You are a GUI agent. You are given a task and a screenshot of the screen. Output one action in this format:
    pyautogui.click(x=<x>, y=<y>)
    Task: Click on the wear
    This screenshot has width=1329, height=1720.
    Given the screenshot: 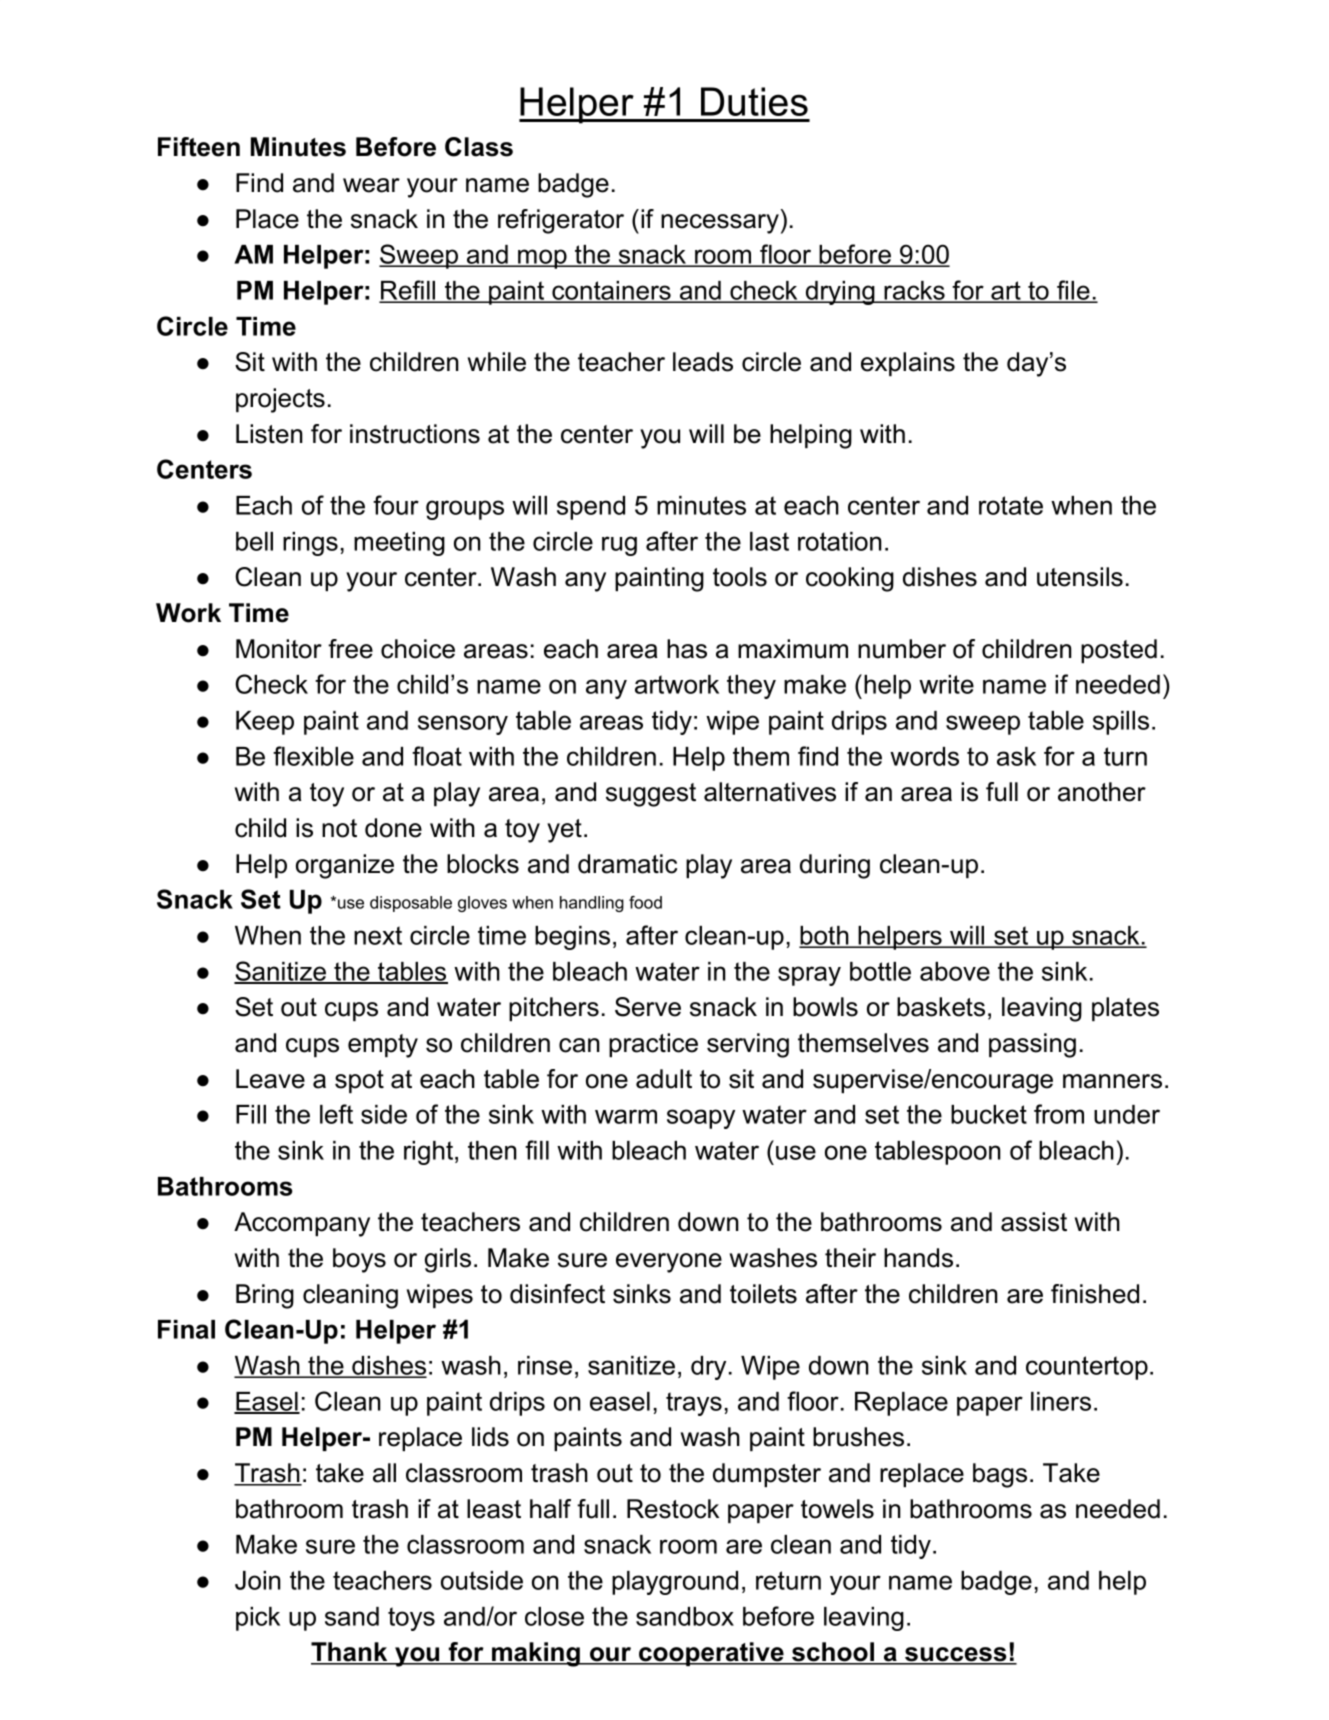 What is the action you would take?
    pyautogui.click(x=371, y=185)
